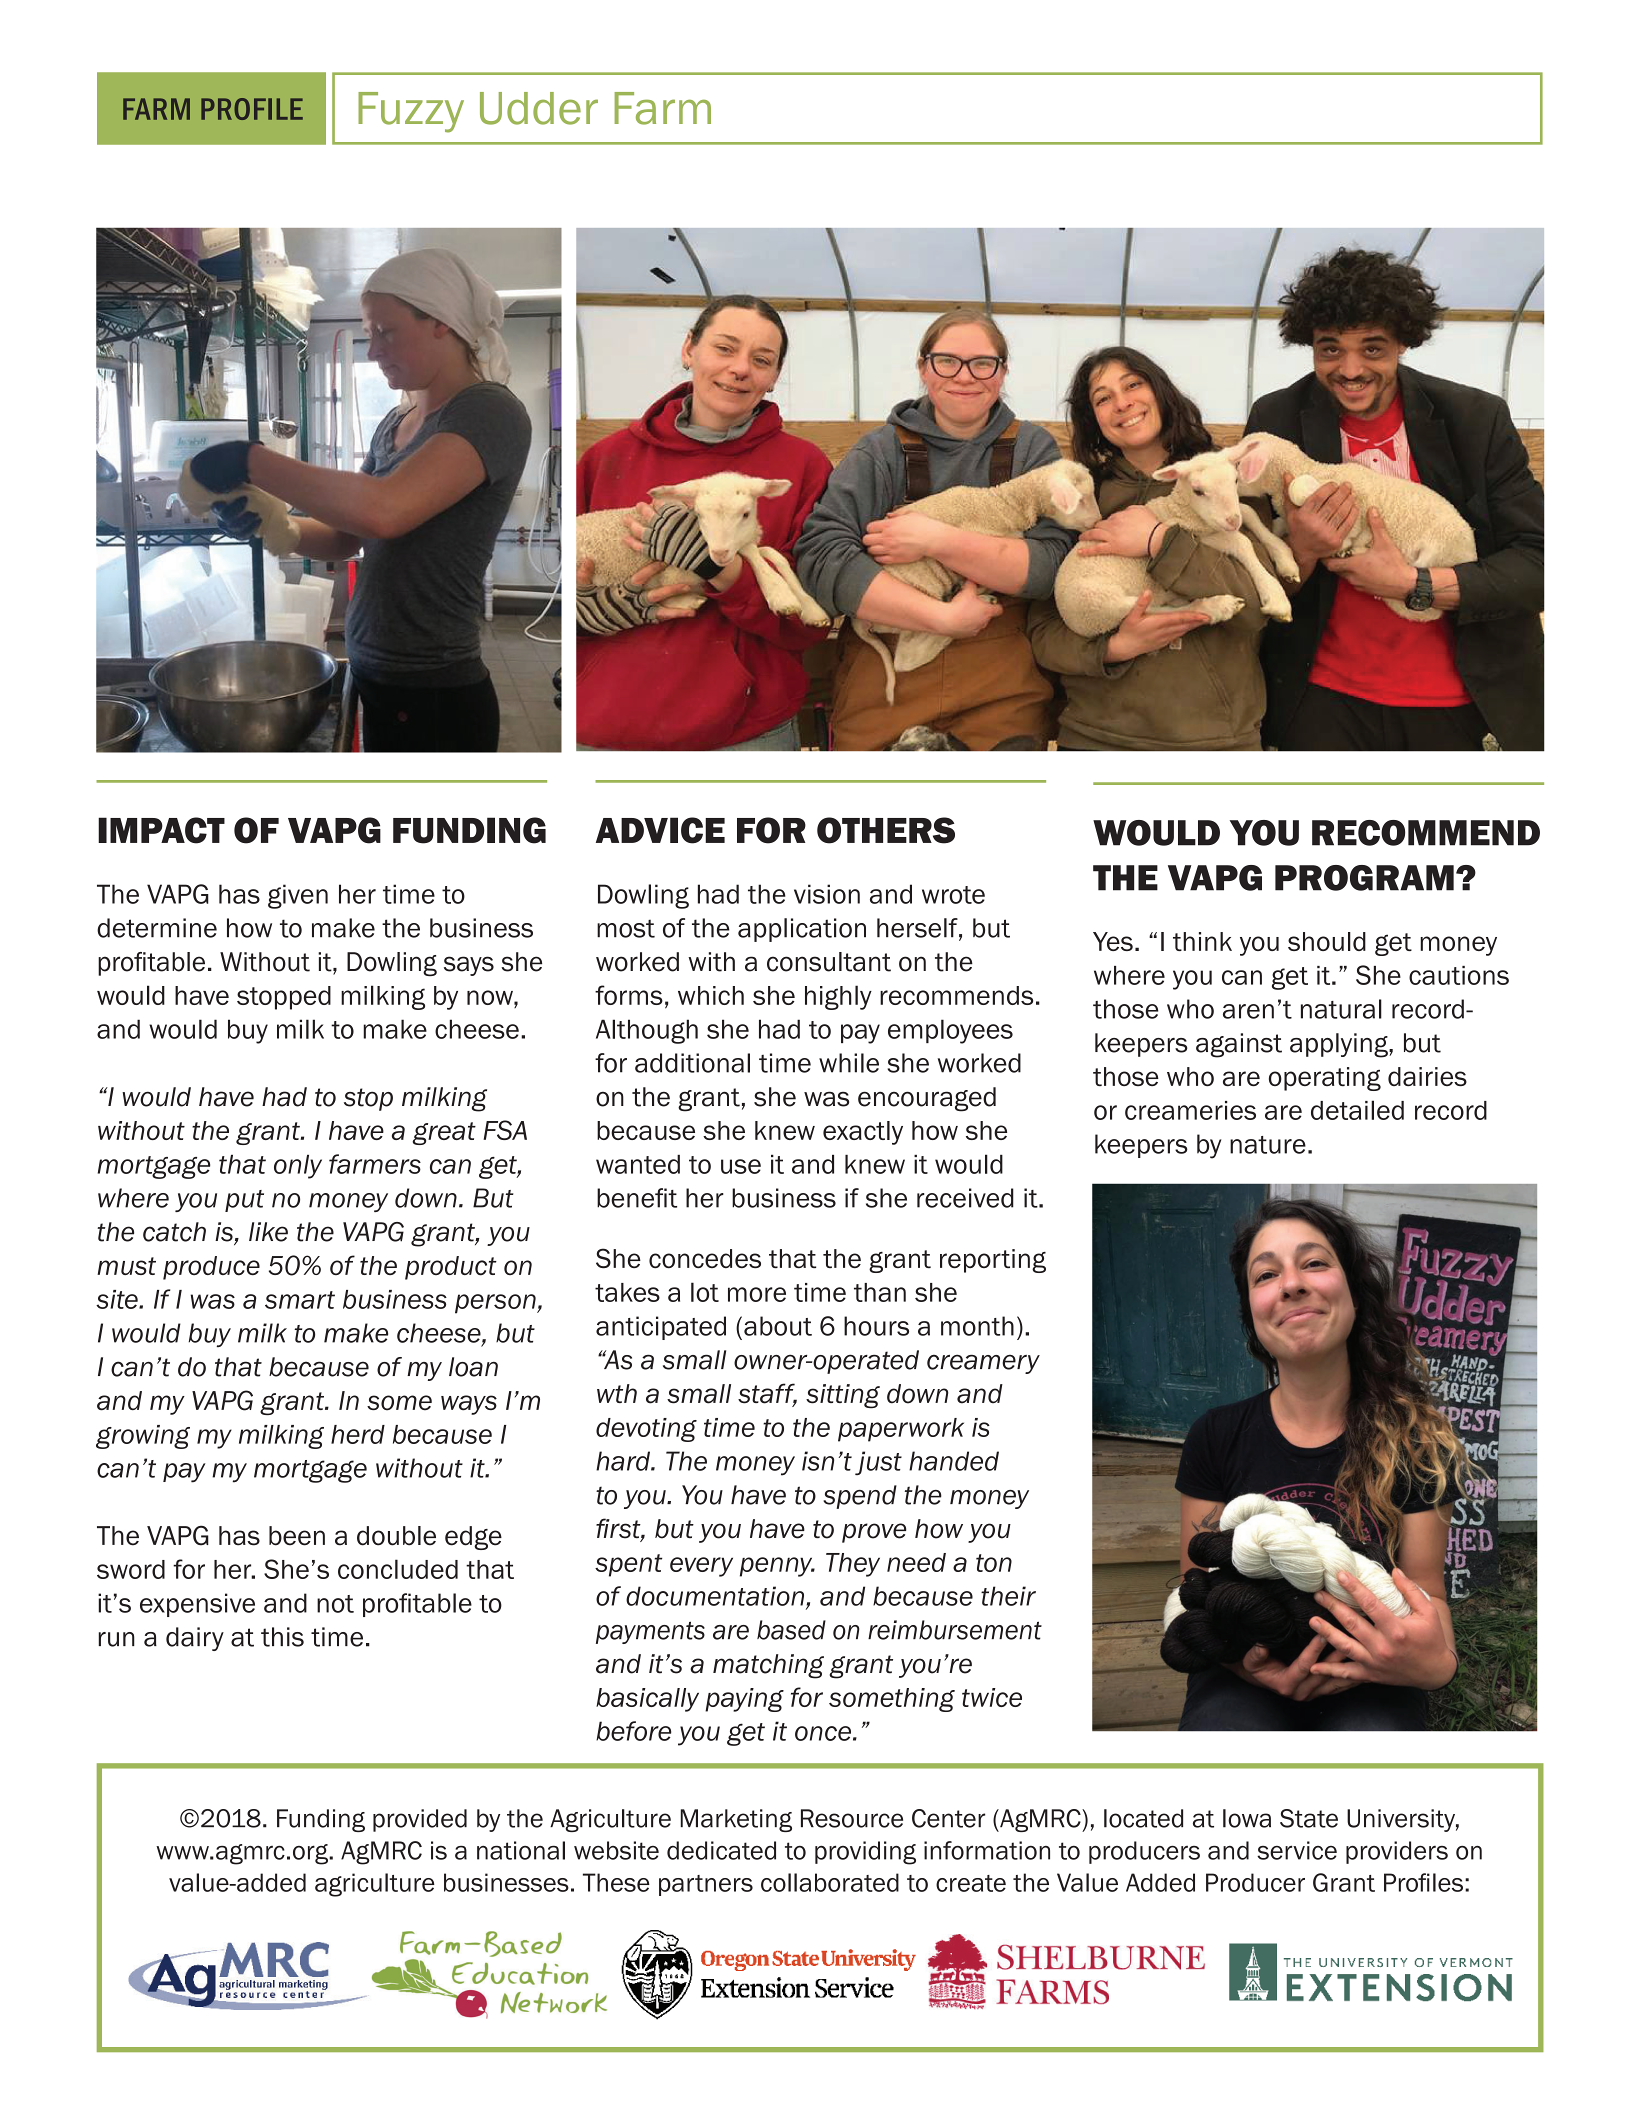 This page has width=1639, height=2122. I want to click on IMPACT, so click(161, 830).
